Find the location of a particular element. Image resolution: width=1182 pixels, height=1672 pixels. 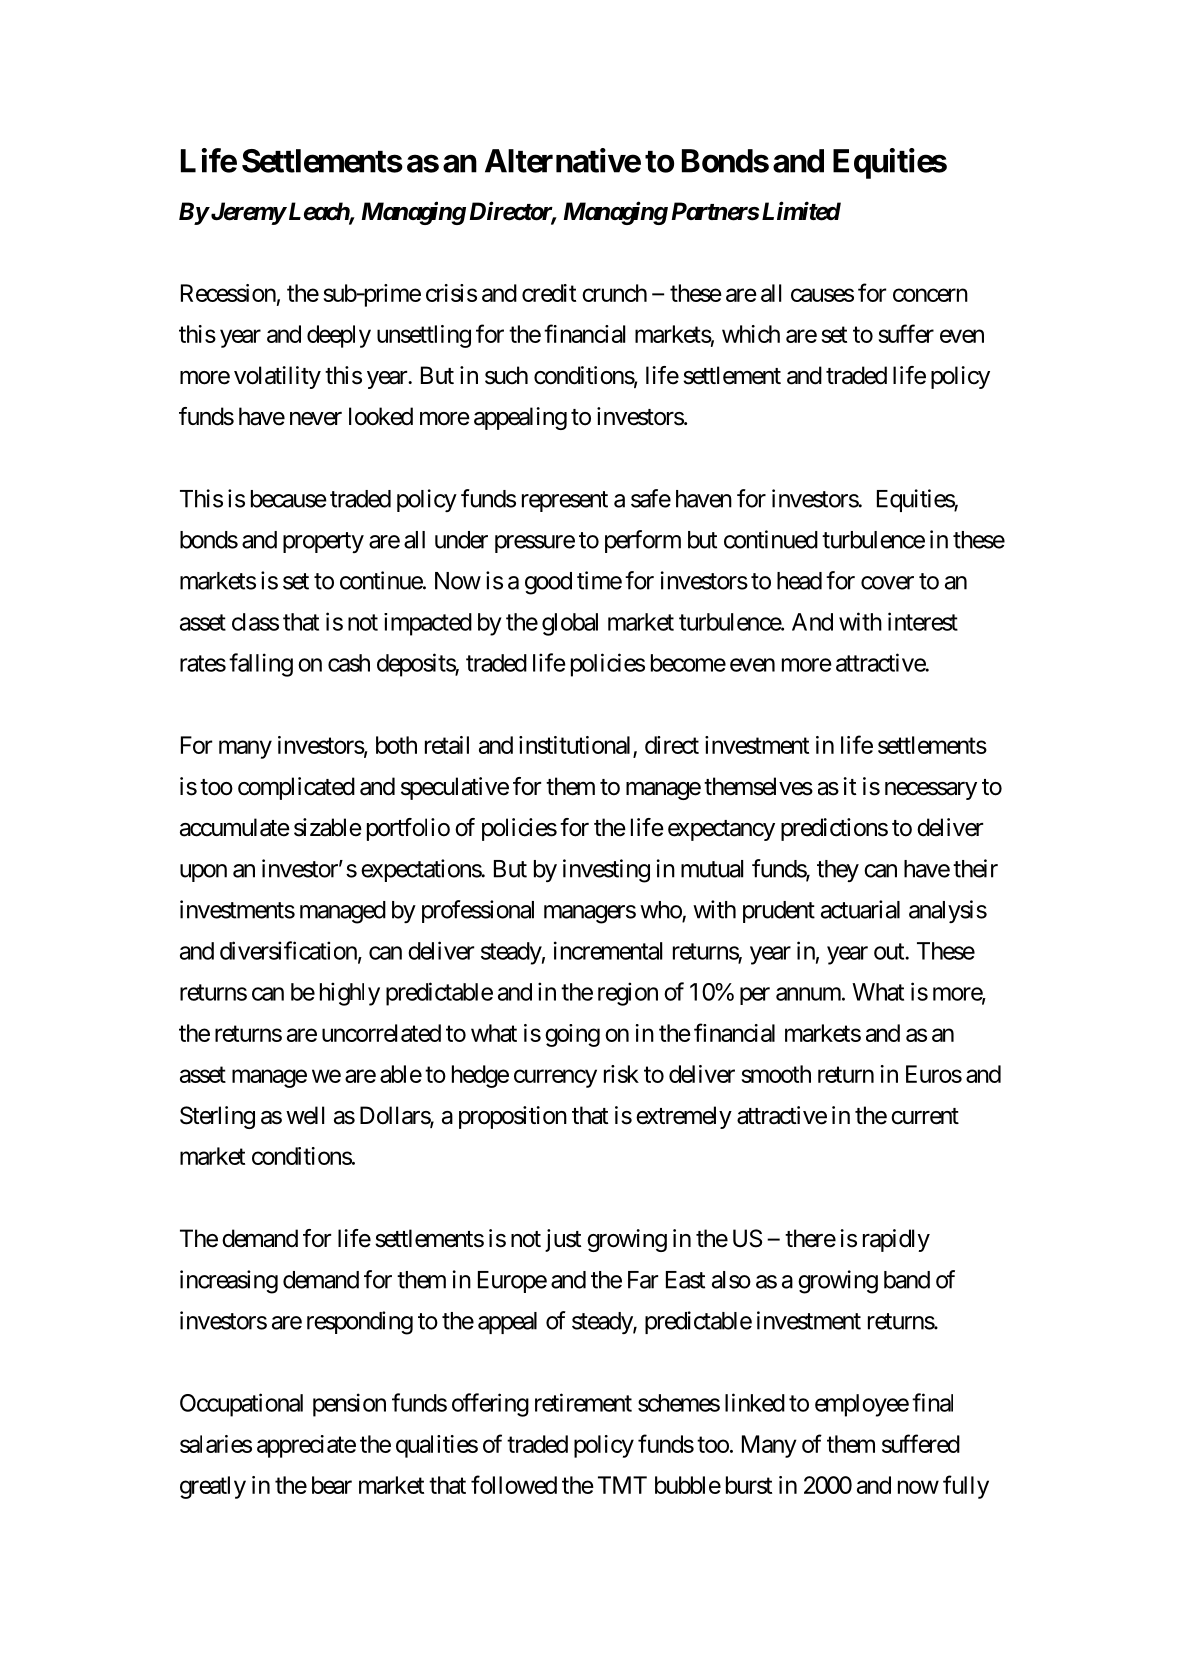

concern is located at coordinates (930, 295).
